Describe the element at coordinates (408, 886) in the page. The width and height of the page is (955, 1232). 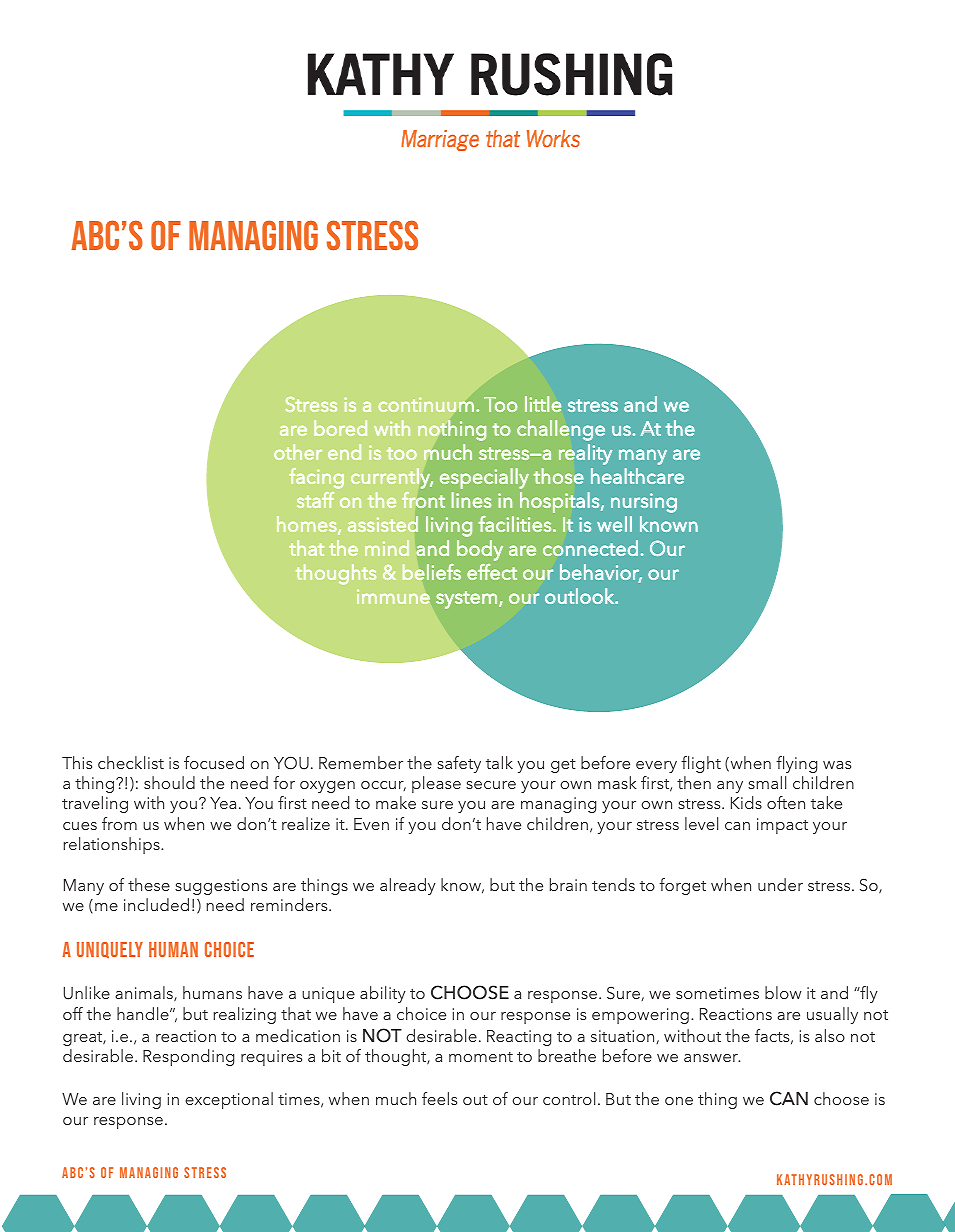
I see `already` at that location.
